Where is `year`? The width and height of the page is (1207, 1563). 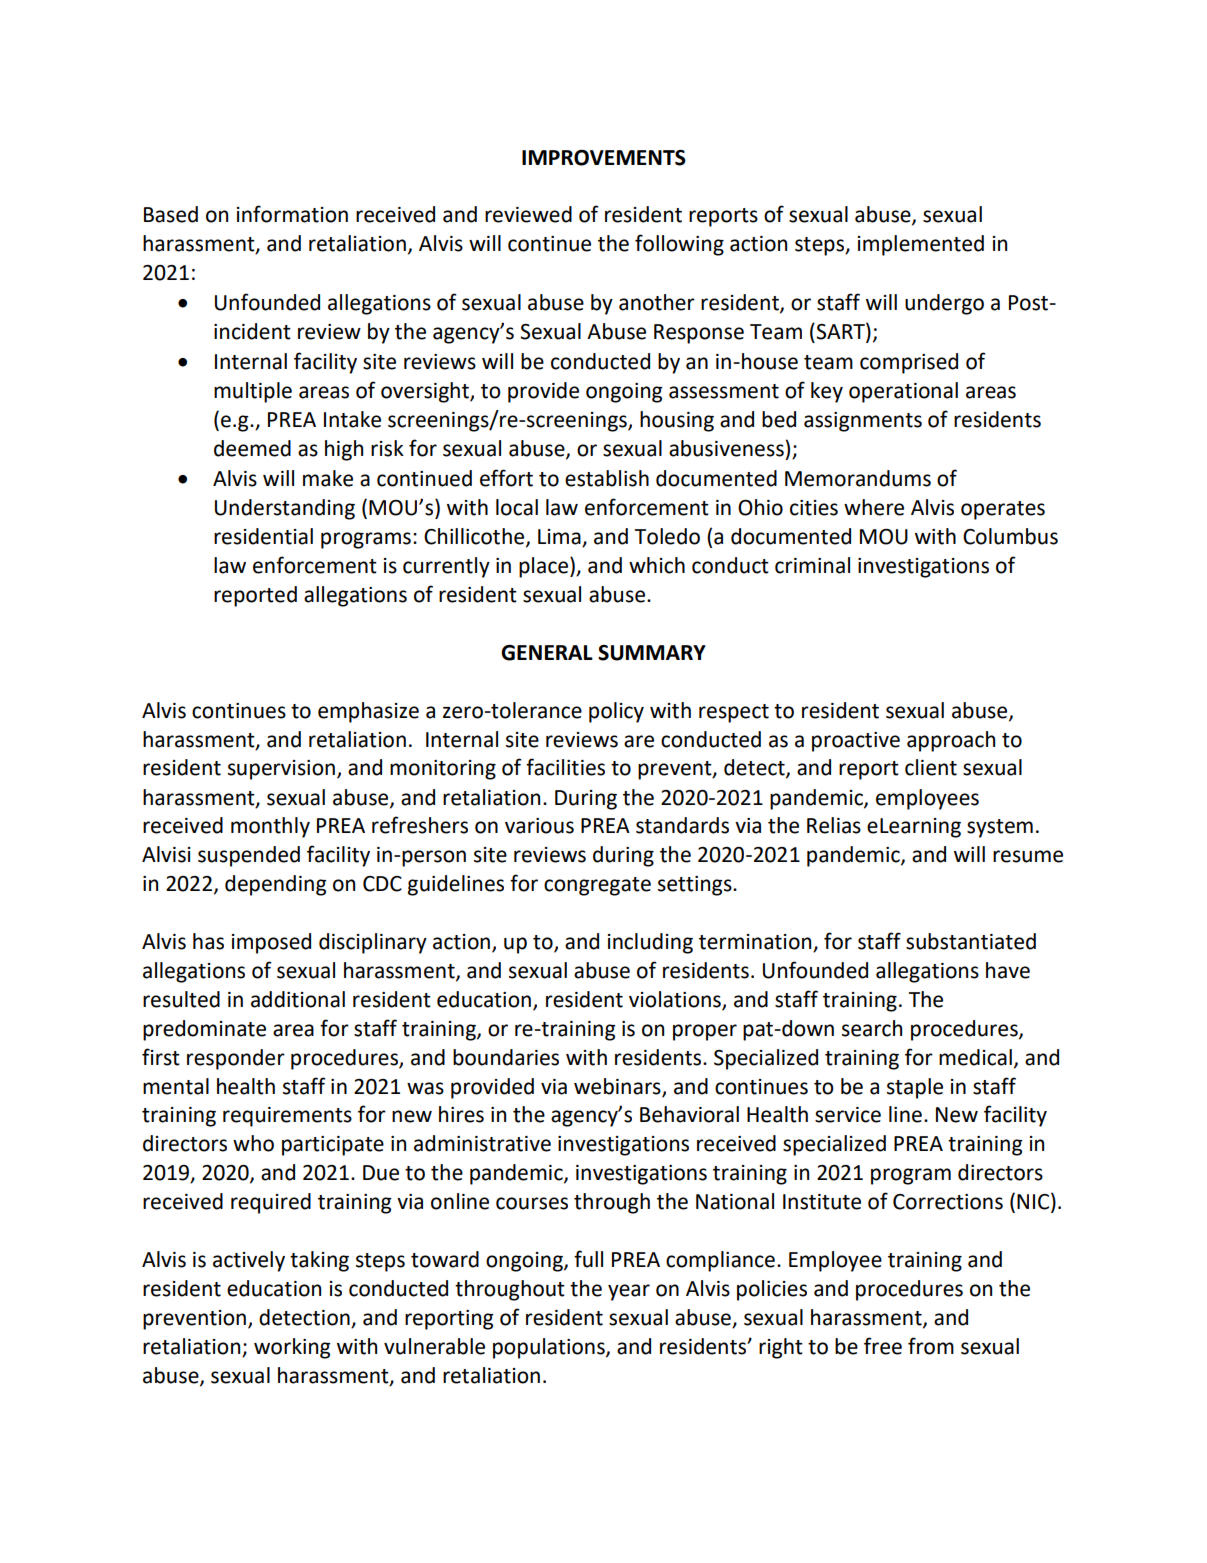 year is located at coordinates (629, 1292).
